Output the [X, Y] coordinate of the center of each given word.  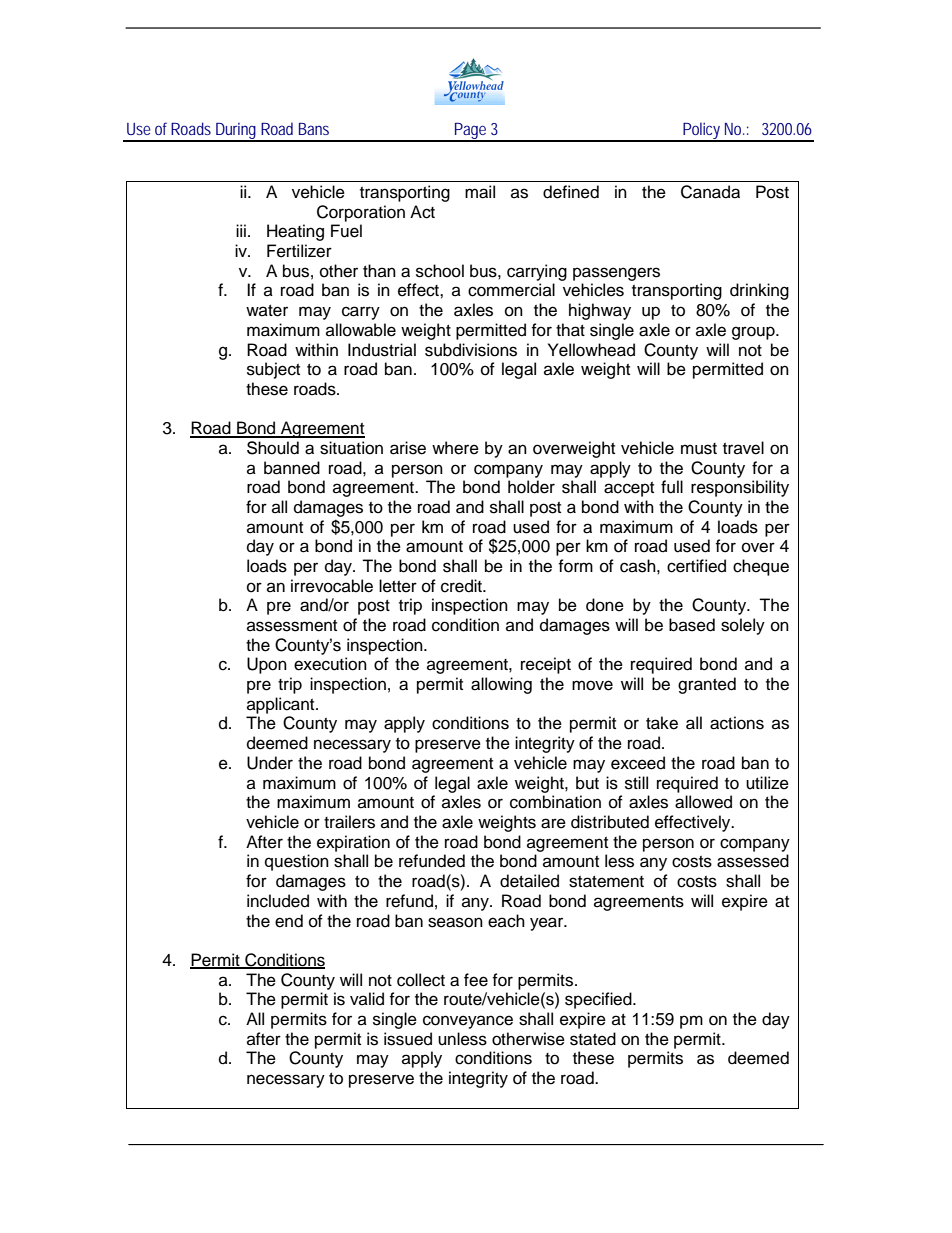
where [455, 448]
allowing [501, 685]
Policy [701, 131]
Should [273, 448]
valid [367, 999]
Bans [314, 129]
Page [469, 132]
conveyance [468, 1022]
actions [737, 723]
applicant [282, 705]
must [699, 449]
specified [599, 1000]
